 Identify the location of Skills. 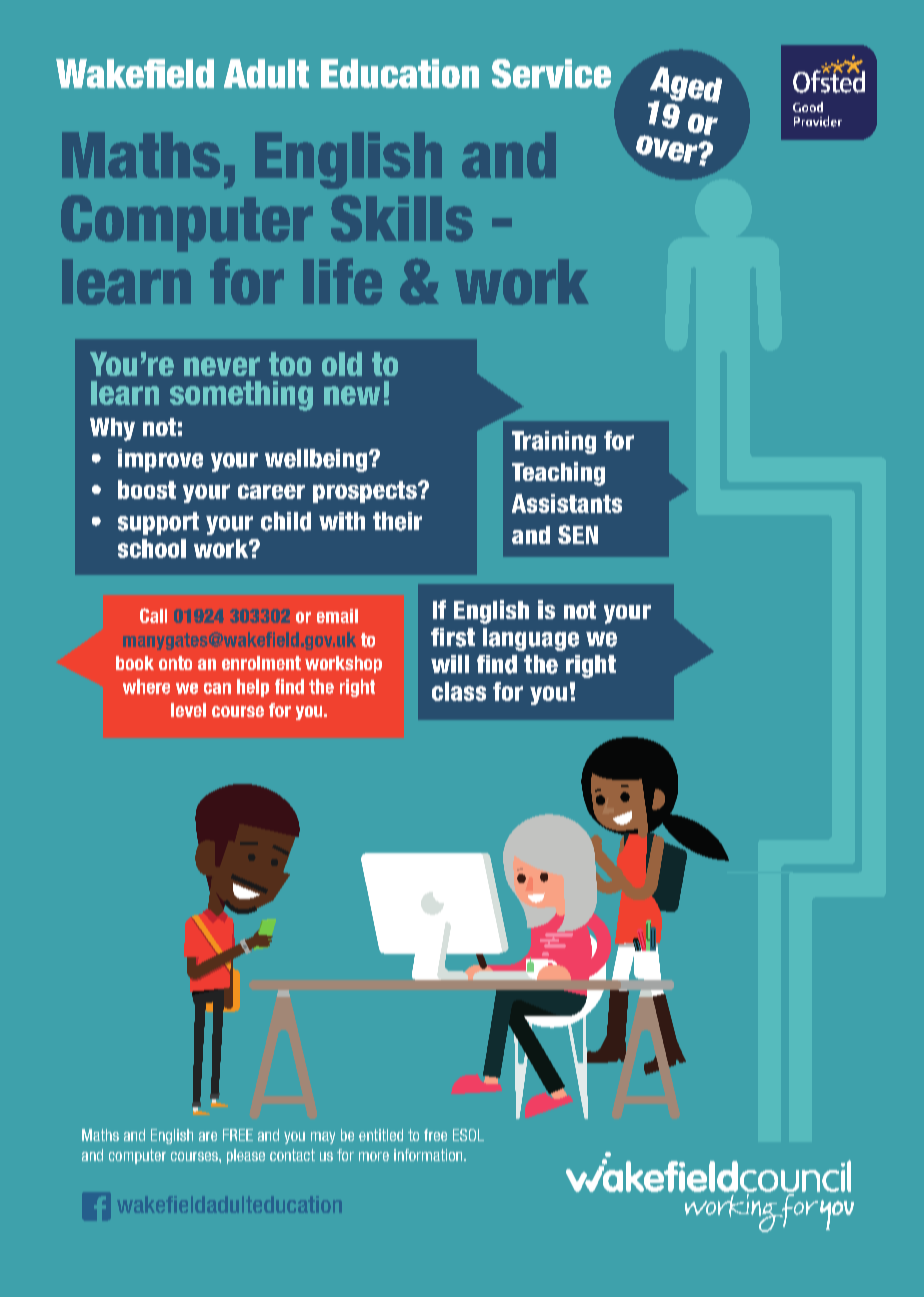
(402, 218).
